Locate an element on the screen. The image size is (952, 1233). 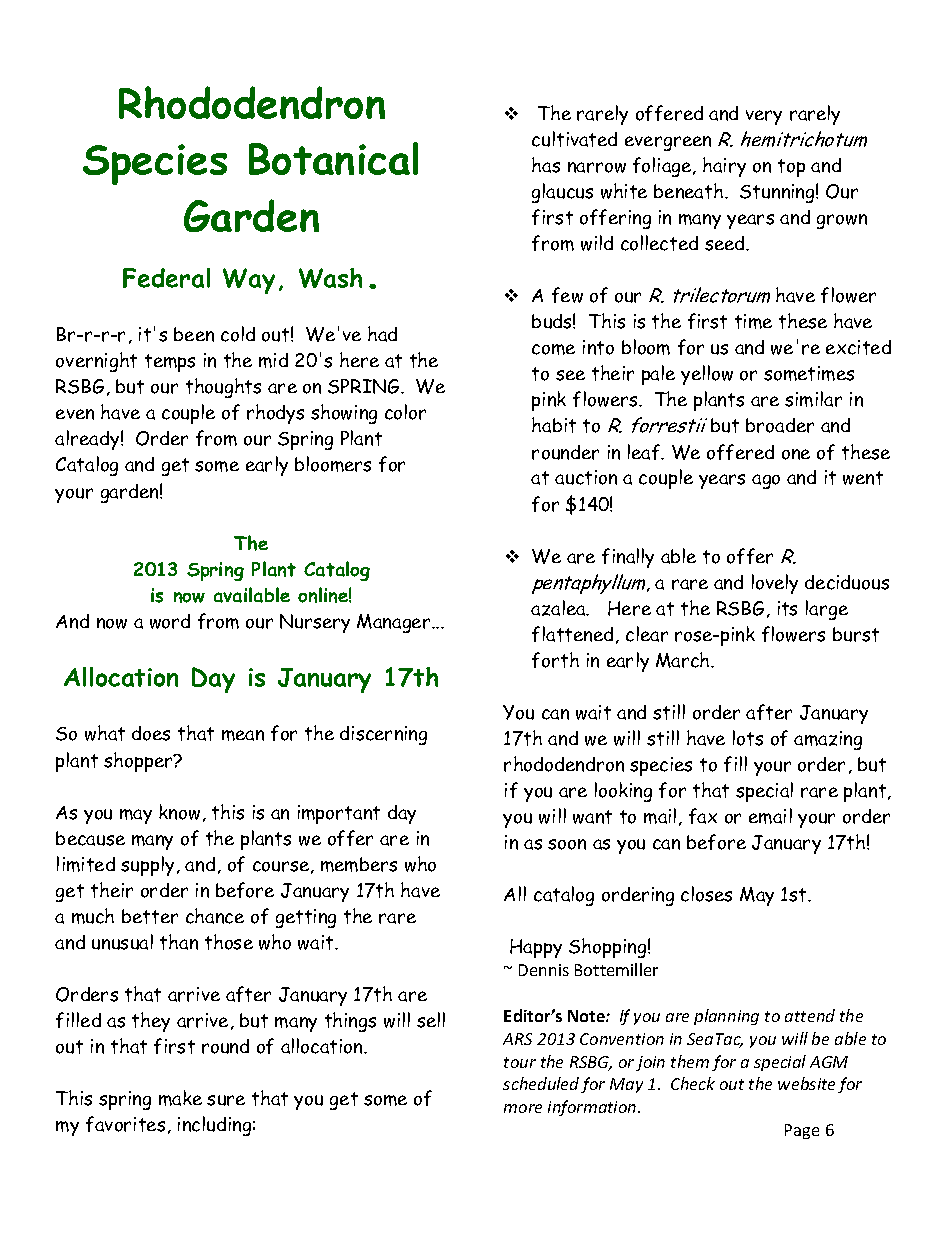
has is located at coordinates (546, 165).
